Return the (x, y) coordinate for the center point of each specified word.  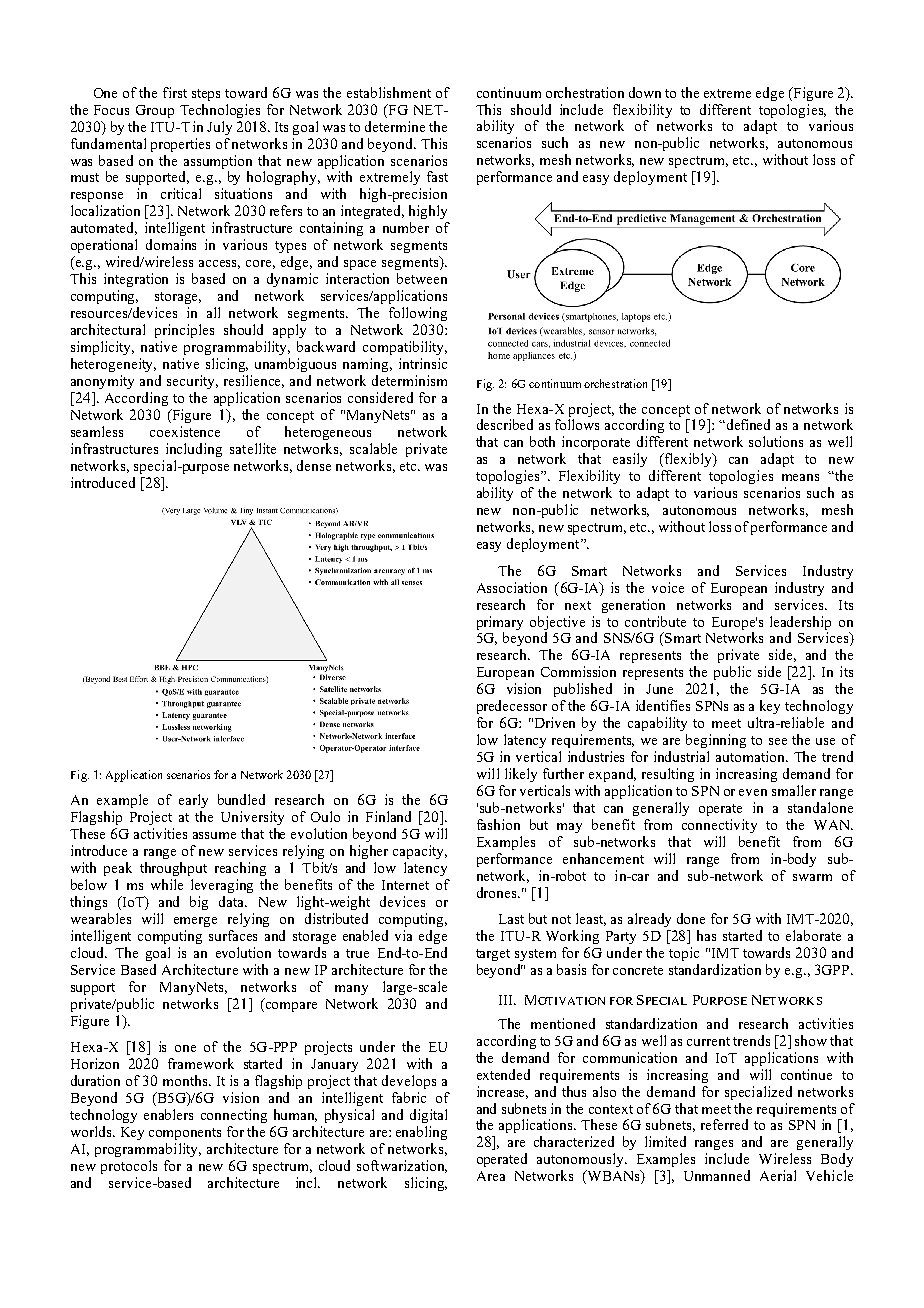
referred (724, 1124)
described (505, 424)
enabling (421, 1133)
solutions (776, 441)
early (193, 801)
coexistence (185, 431)
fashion (498, 824)
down (645, 92)
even (753, 792)
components (185, 1134)
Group (155, 111)
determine (395, 126)
